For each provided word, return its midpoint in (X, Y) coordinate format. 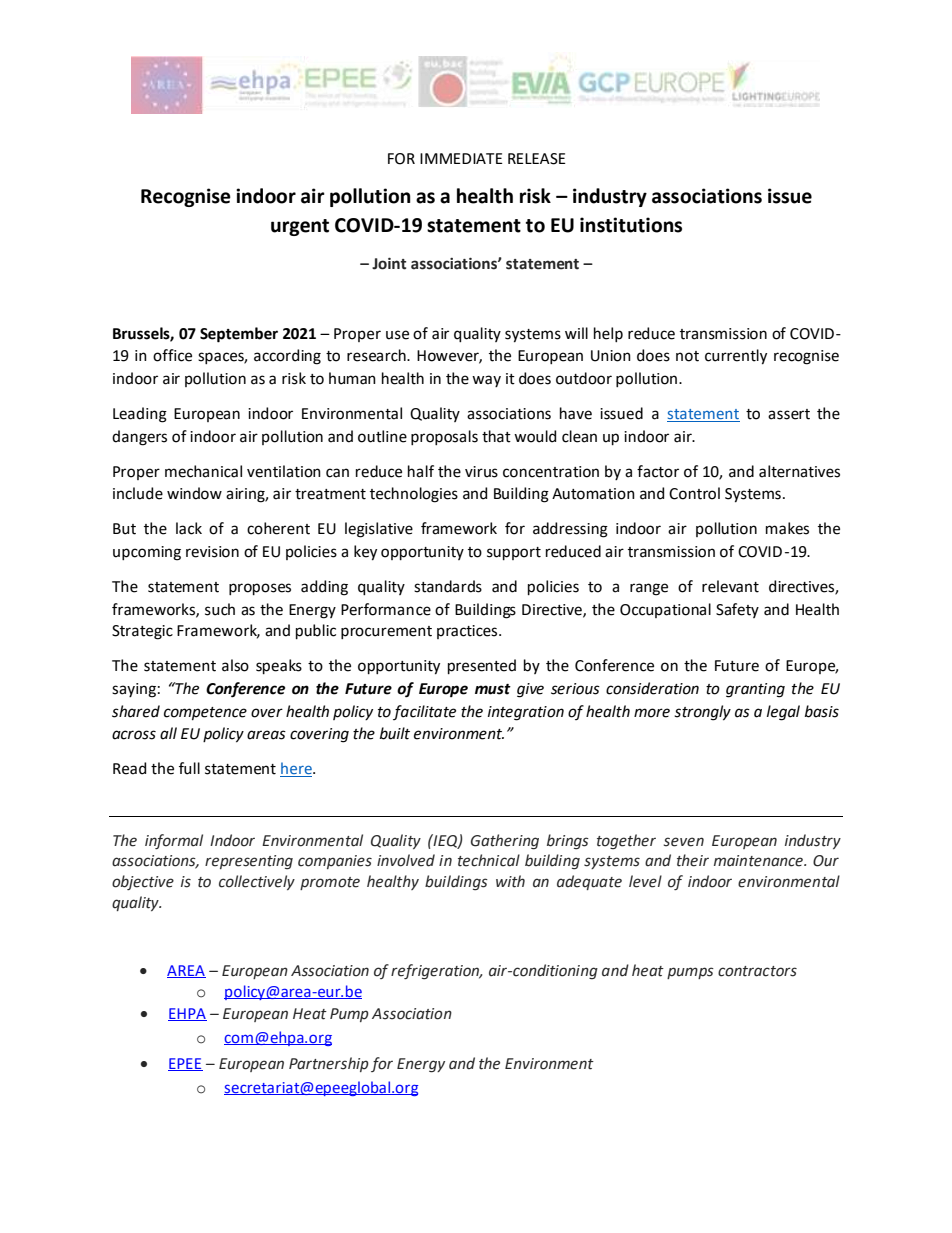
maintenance (759, 861)
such (220, 609)
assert (789, 414)
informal (174, 841)
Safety (737, 610)
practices (468, 632)
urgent (300, 227)
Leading (140, 415)
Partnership (329, 1064)
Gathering (505, 842)
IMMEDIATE (461, 158)
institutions (631, 225)
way (486, 381)
